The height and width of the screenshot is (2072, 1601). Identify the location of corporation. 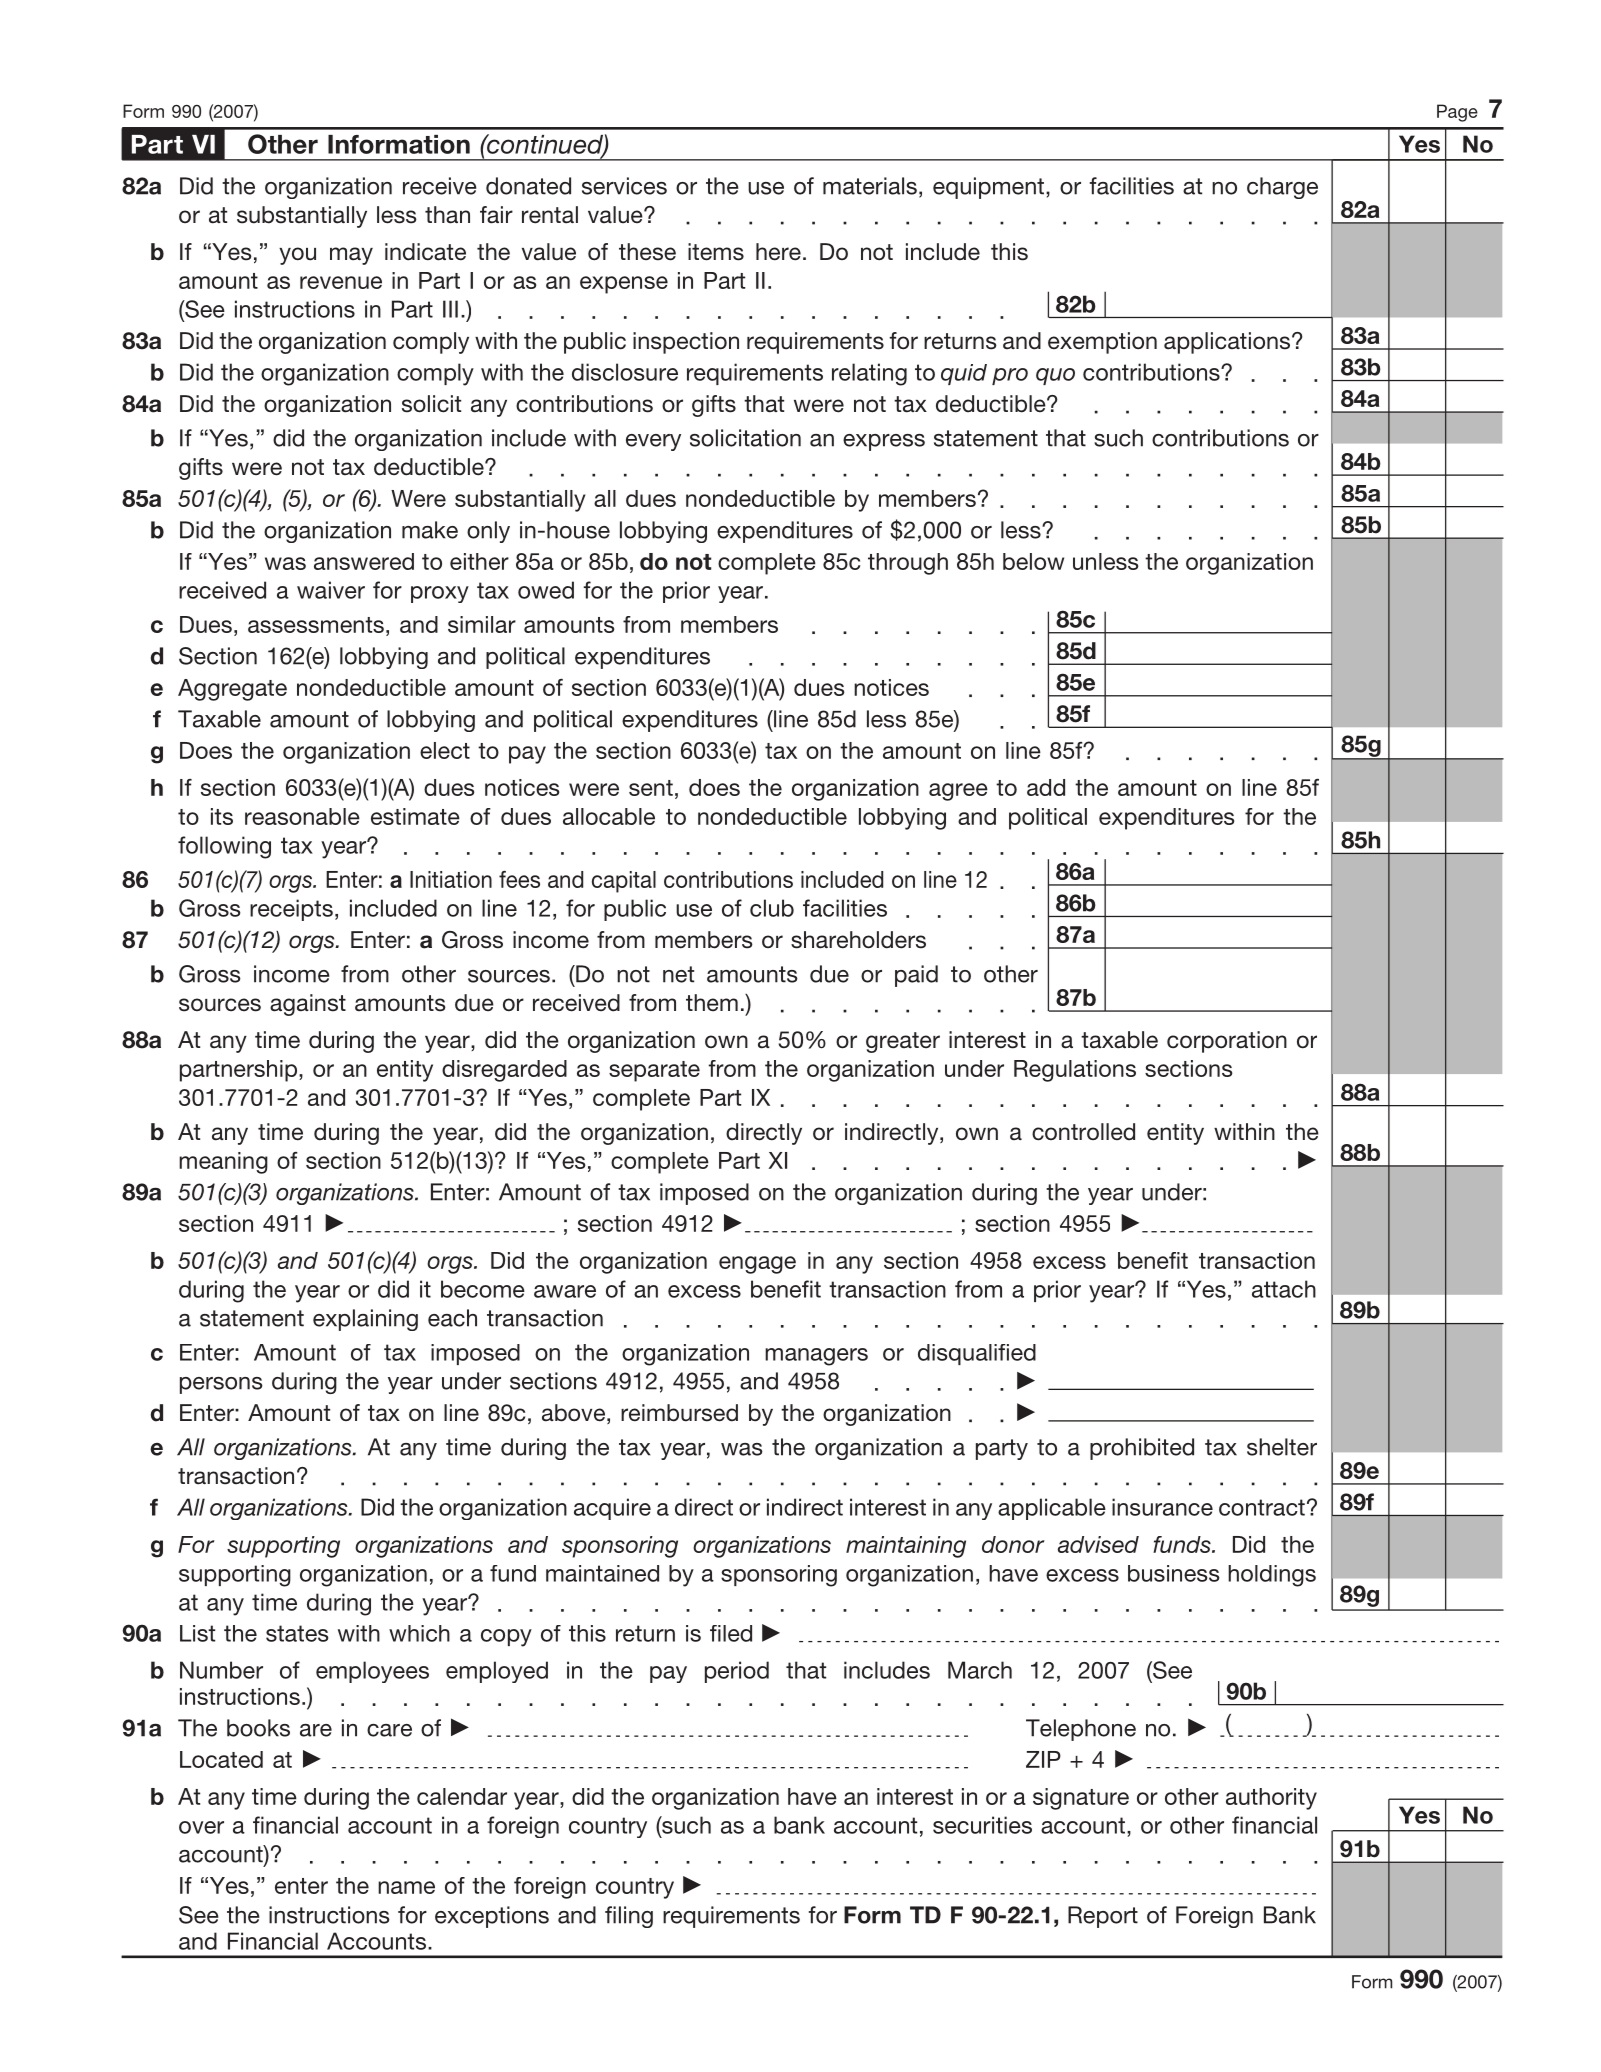
(1227, 1042).
